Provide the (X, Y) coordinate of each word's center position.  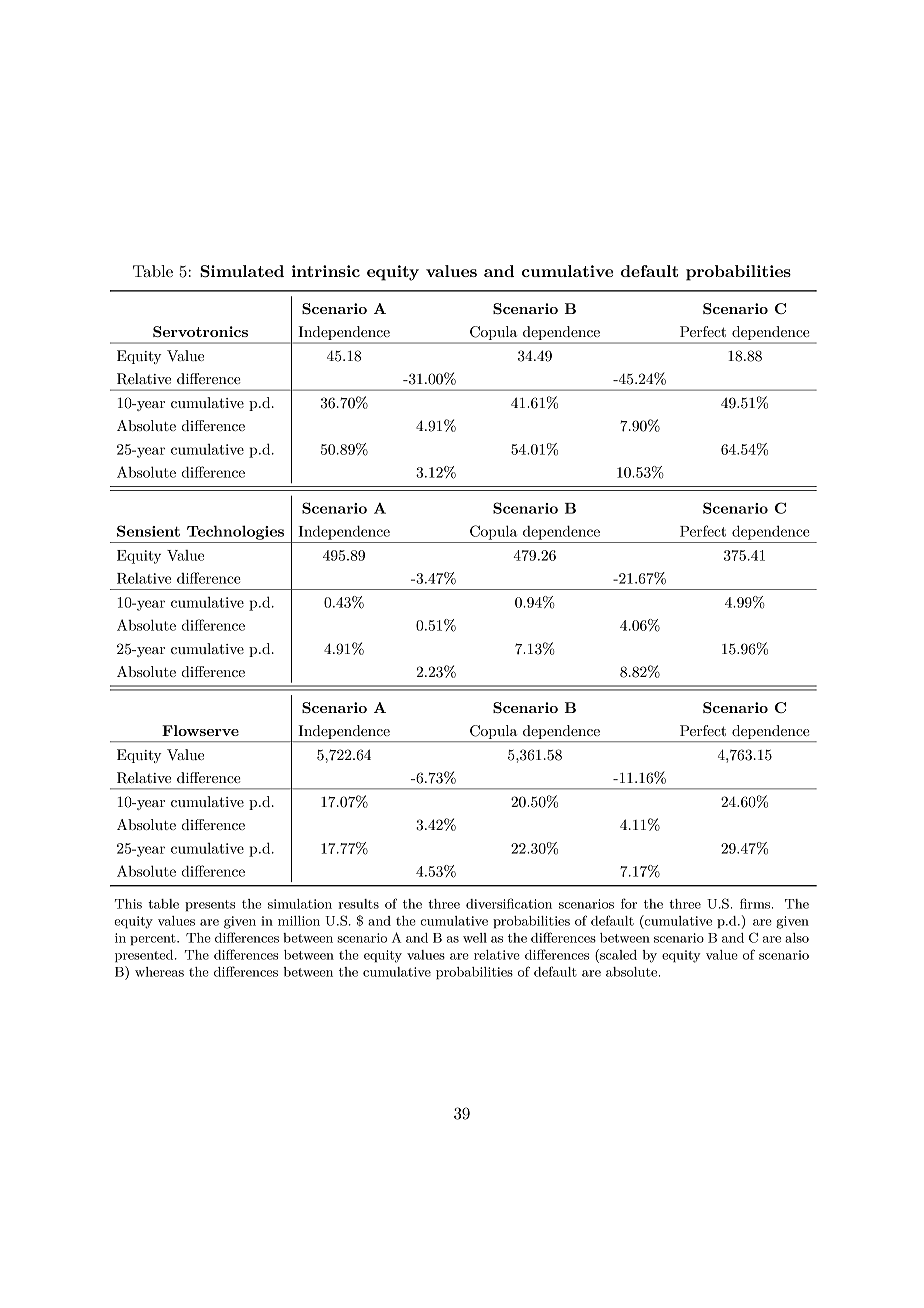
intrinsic (326, 271)
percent (154, 939)
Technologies (235, 532)
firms (756, 903)
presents (210, 905)
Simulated (242, 271)
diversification (509, 903)
